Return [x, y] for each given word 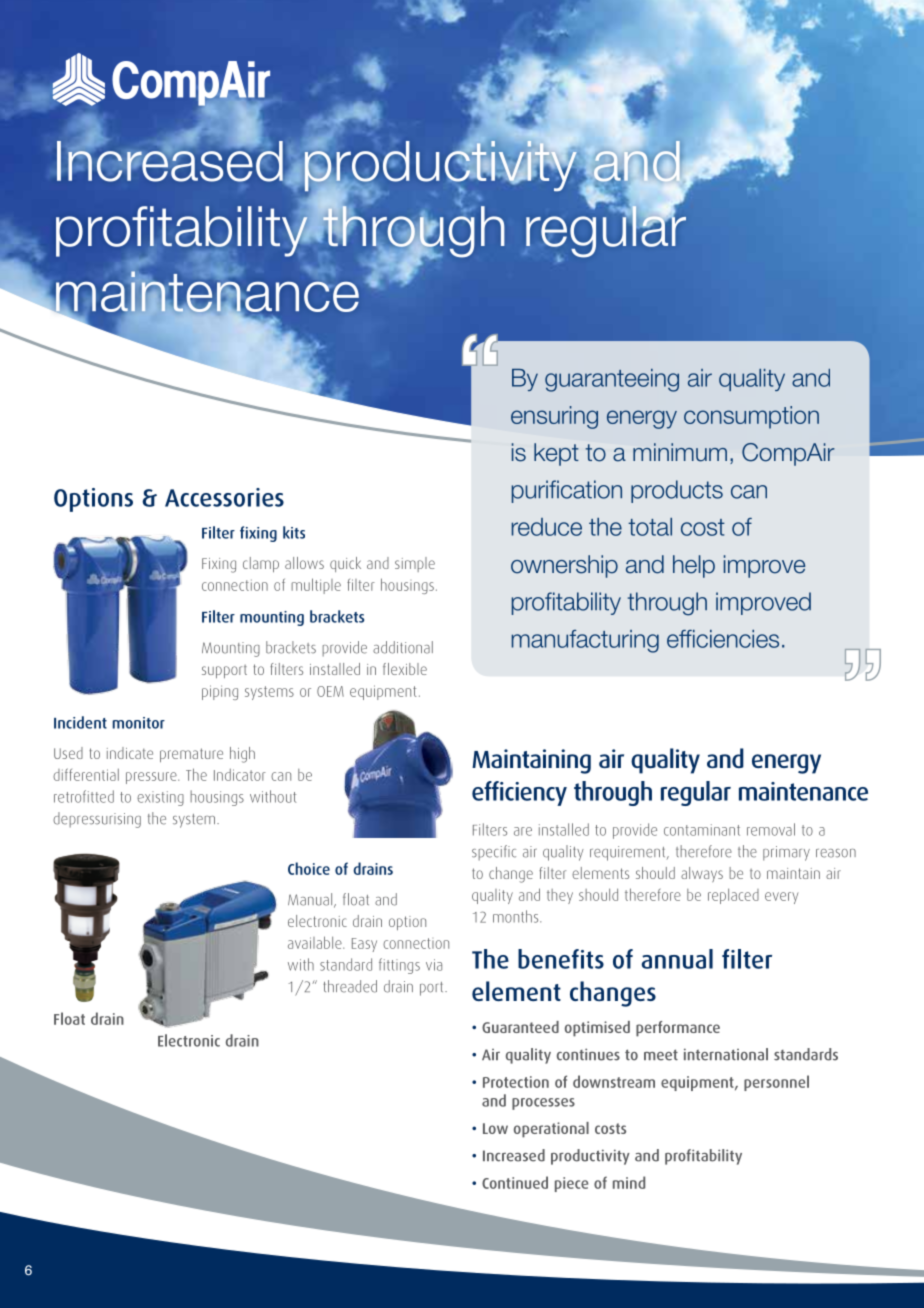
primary [786, 853]
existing [160, 798]
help [694, 566]
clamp [261, 564]
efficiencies [723, 639]
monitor [138, 723]
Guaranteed [520, 1027]
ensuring [554, 417]
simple [415, 564]
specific [494, 853]
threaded [350, 986]
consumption [751, 417]
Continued [515, 1182]
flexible [405, 669]
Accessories [224, 497]
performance [678, 1029]
